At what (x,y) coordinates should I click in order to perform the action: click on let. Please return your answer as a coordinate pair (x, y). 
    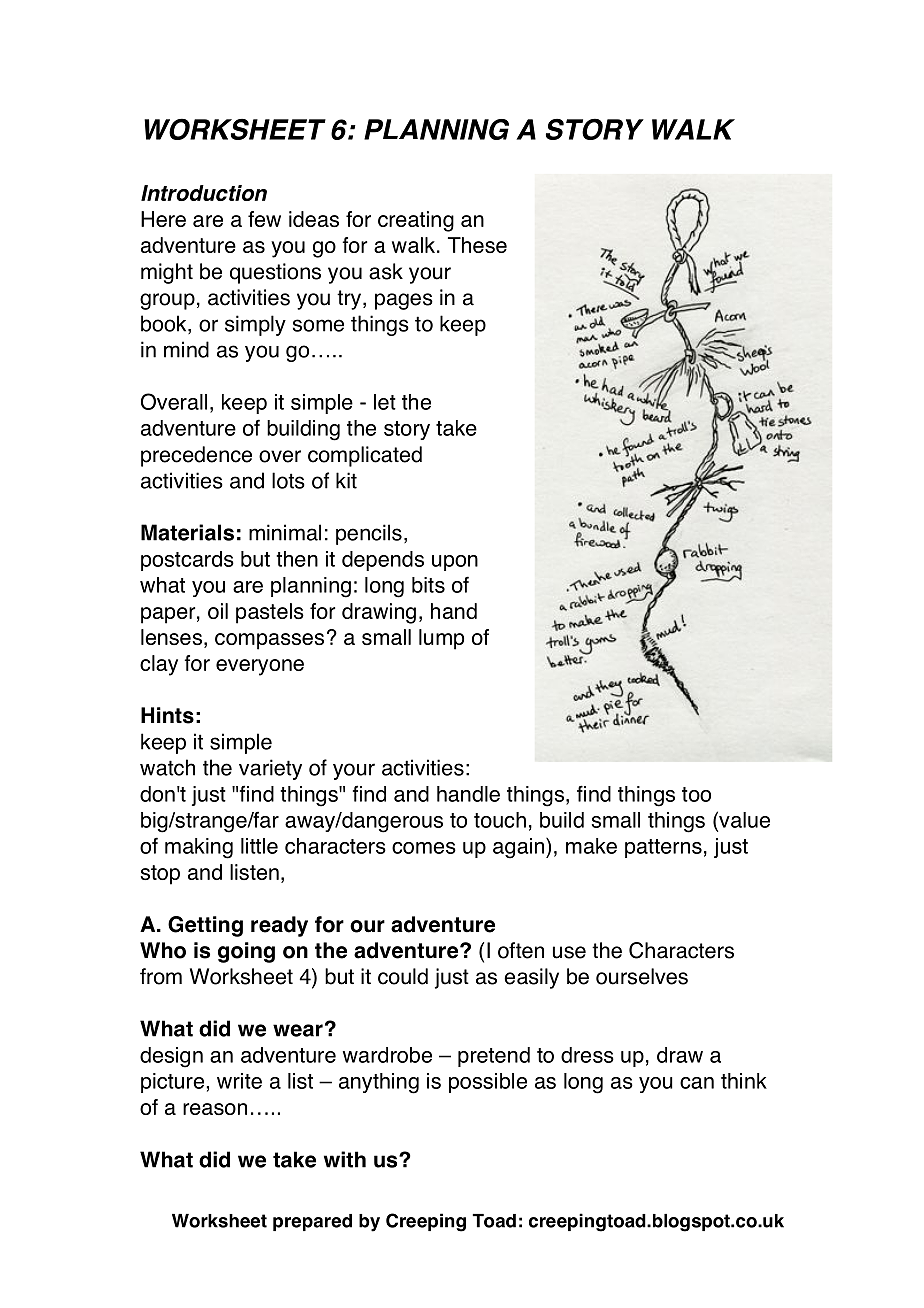
    Looking at the image, I should click on (385, 402).
